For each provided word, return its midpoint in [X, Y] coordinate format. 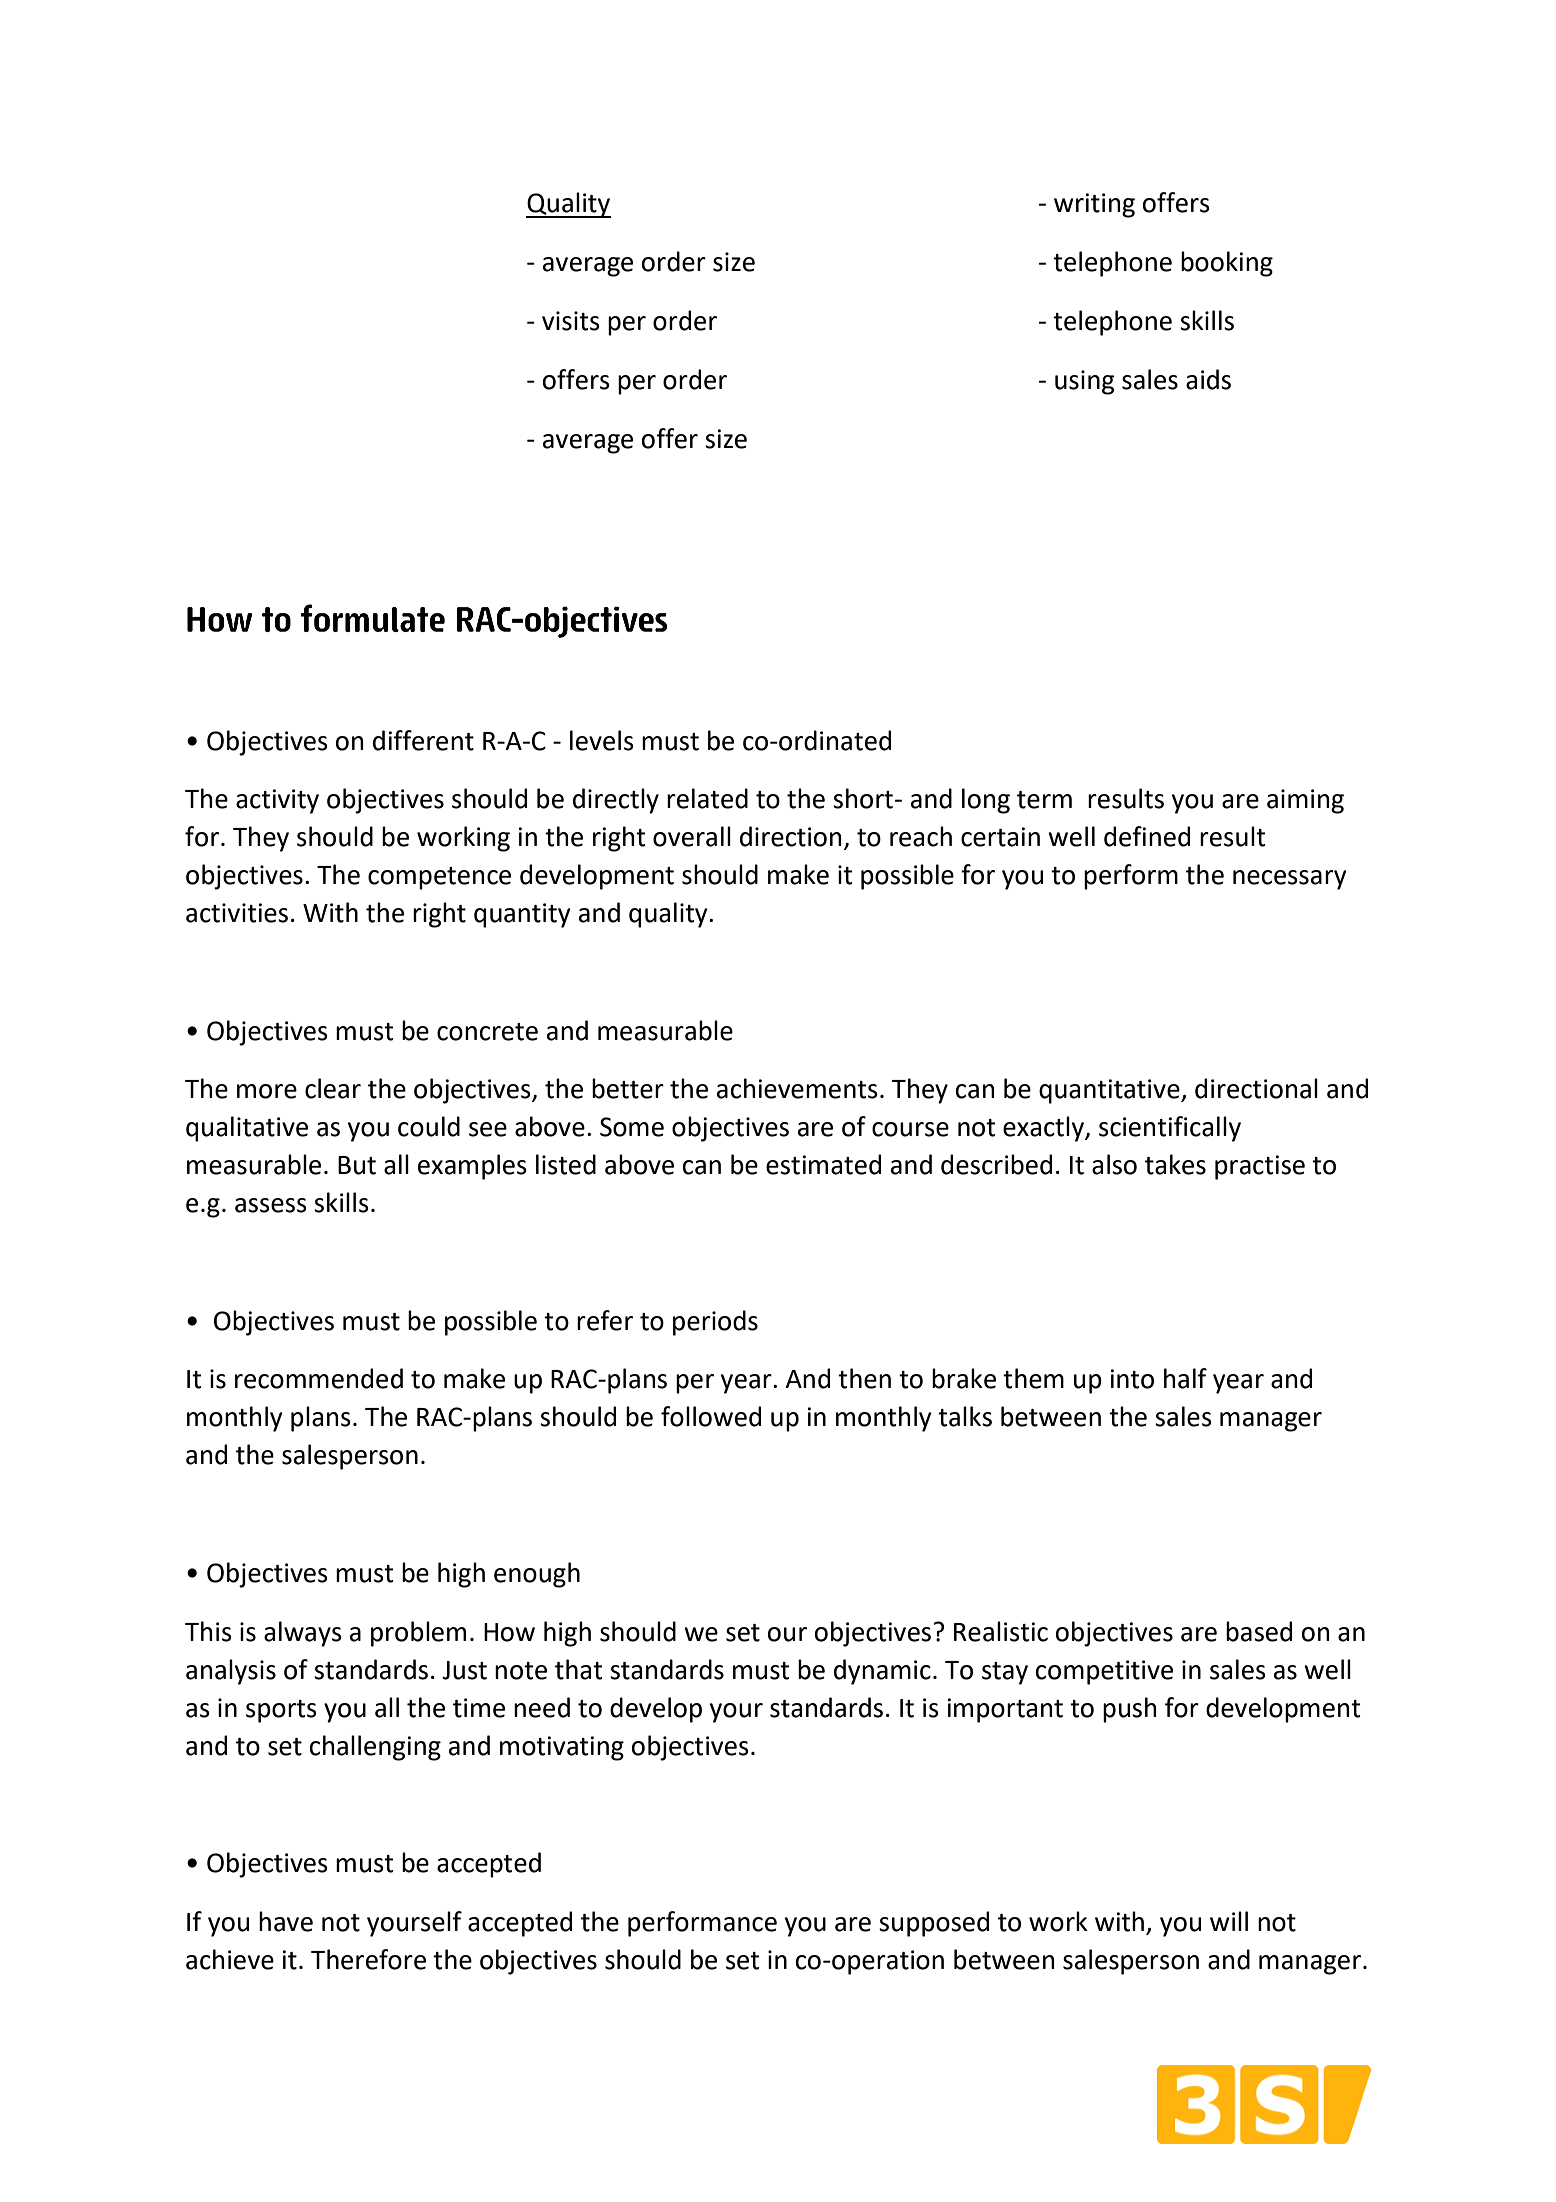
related [707, 798]
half [1185, 1378]
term [1044, 800]
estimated [823, 1164]
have [286, 1921]
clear [333, 1088]
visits [571, 321]
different [423, 740]
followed [711, 1416]
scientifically [1170, 1129]
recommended [319, 1378]
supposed [934, 1924]
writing [1094, 205]
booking [1227, 264]
